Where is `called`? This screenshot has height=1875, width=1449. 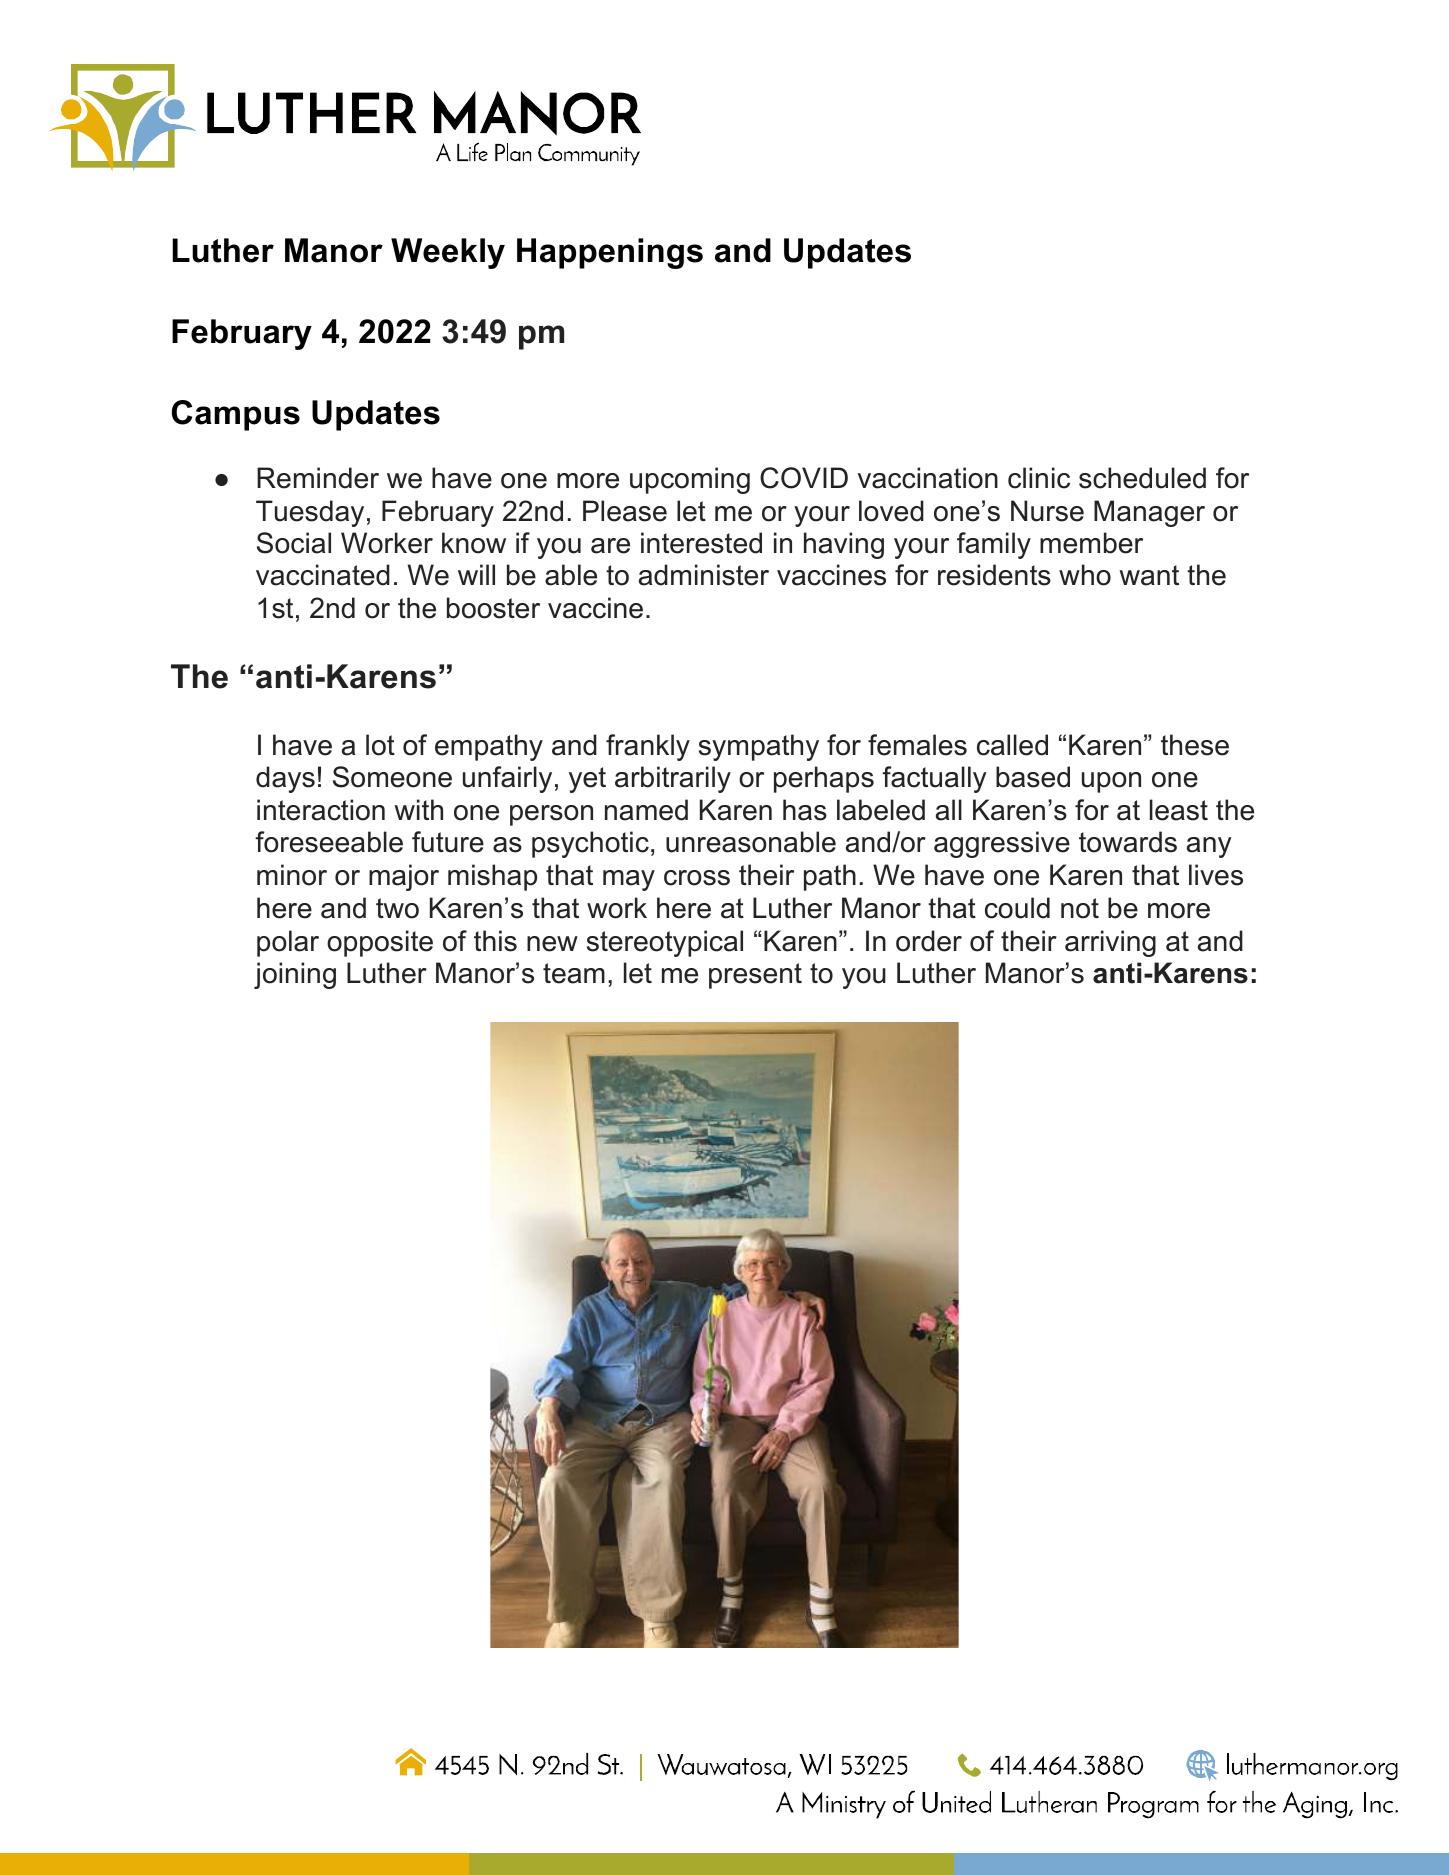 called is located at coordinates (1012, 745).
